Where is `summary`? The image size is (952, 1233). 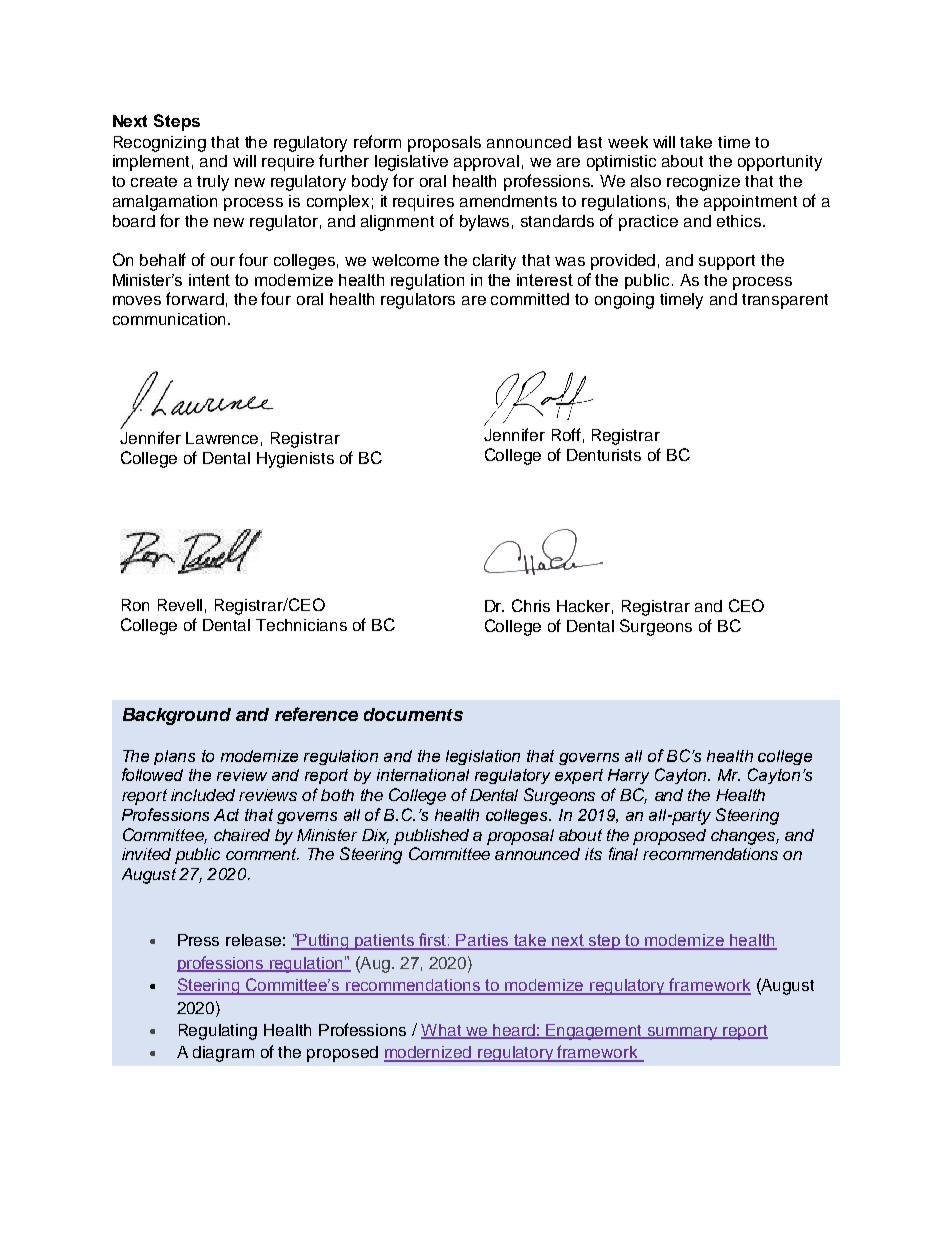 summary is located at coordinates (683, 1033).
